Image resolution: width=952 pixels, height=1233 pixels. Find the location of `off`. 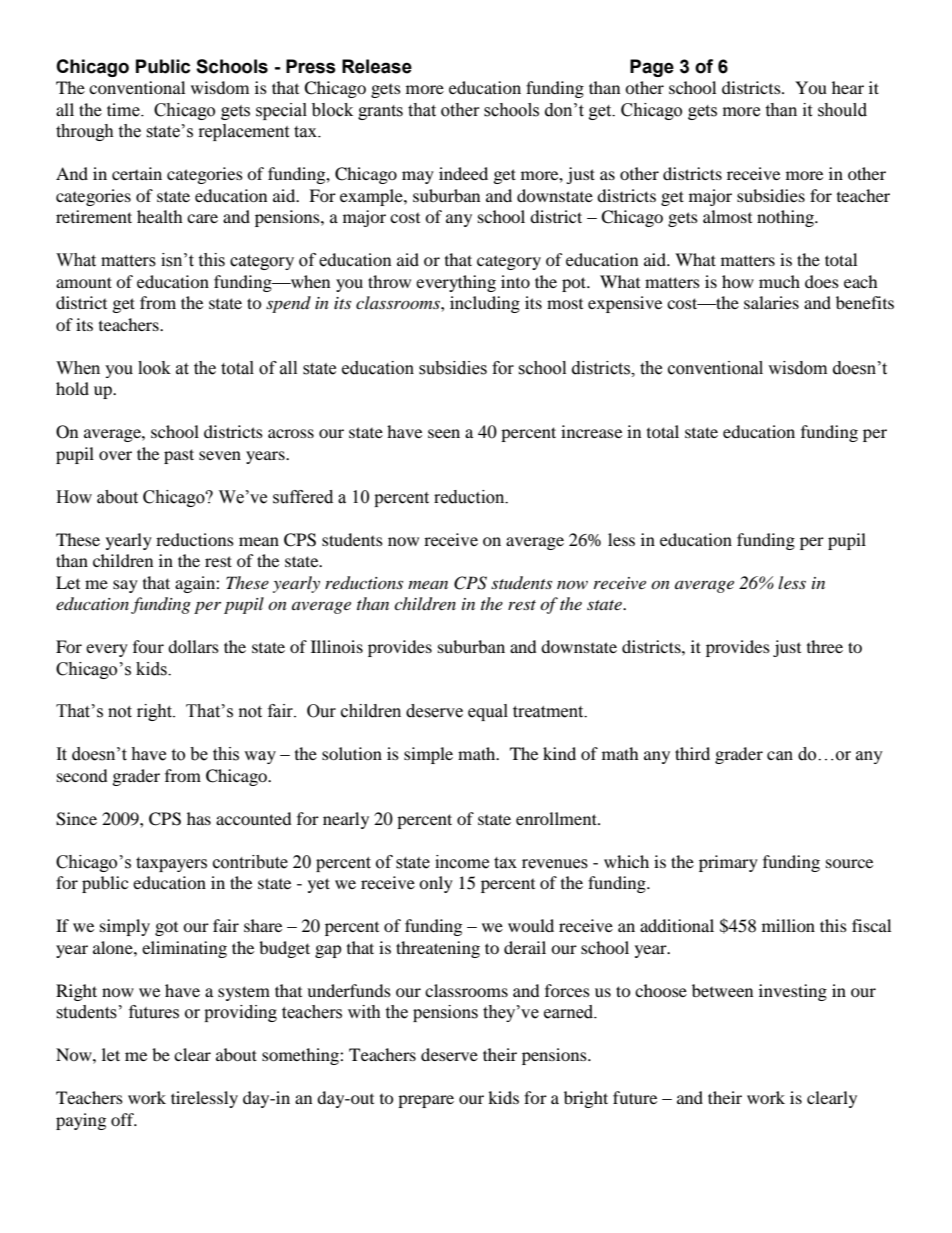

off is located at coordinates (123, 1119).
